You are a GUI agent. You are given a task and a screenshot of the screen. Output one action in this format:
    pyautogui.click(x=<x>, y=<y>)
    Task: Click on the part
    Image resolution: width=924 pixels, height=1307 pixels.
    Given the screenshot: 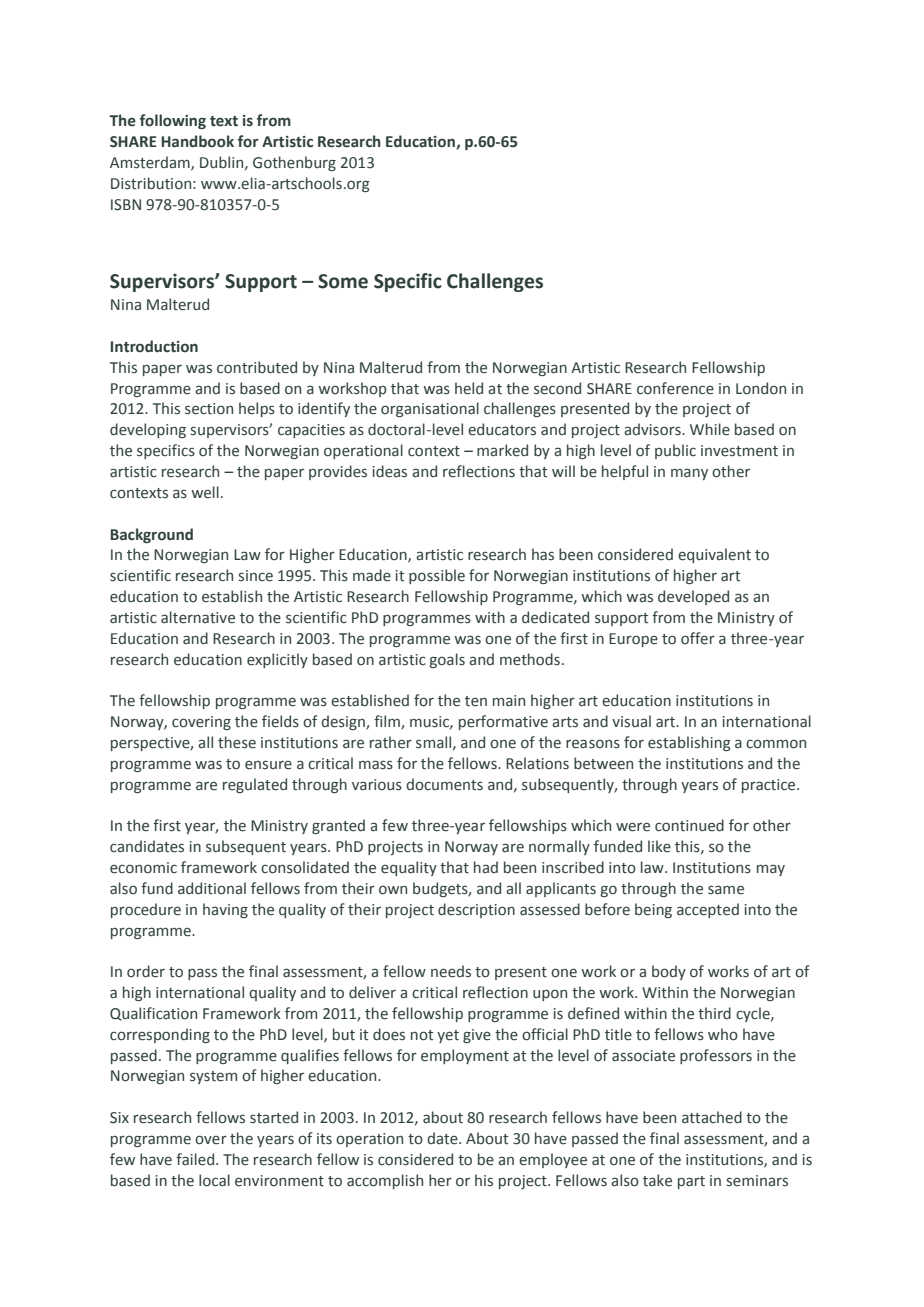 What is the action you would take?
    pyautogui.click(x=691, y=1182)
